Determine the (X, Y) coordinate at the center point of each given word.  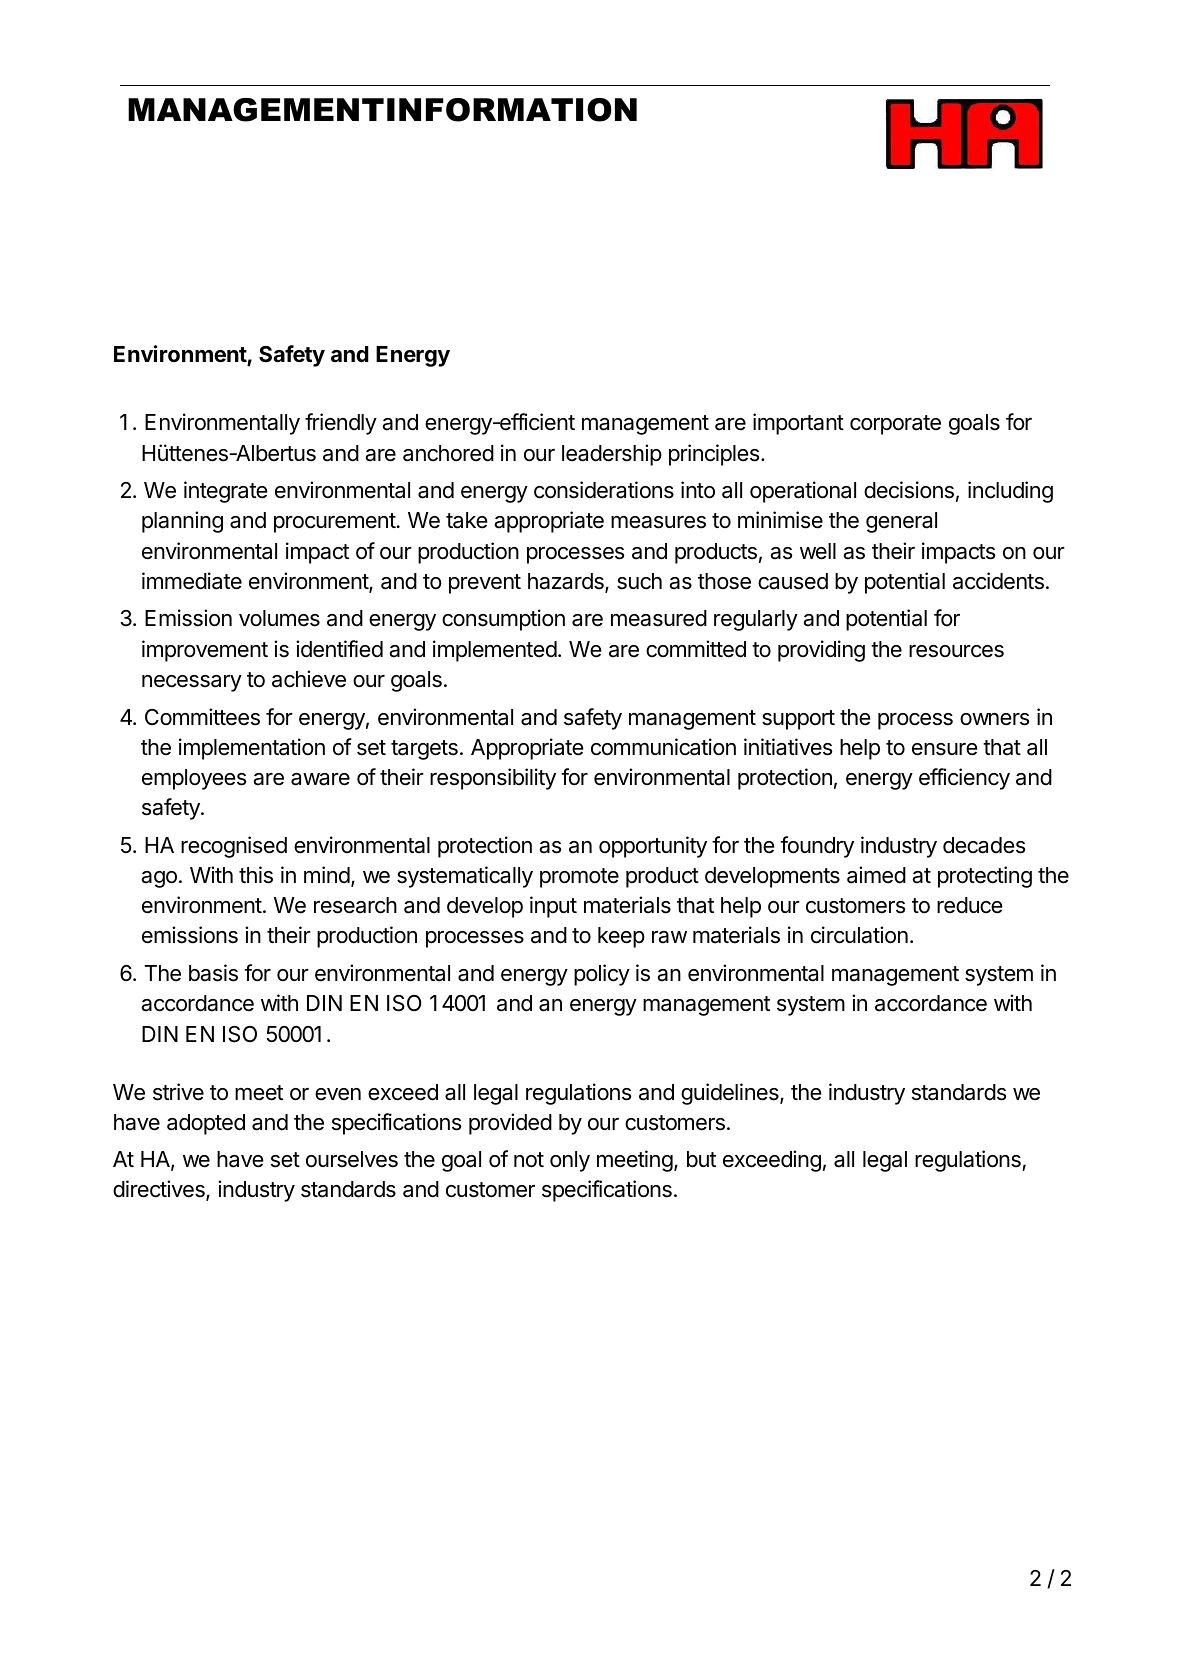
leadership (612, 455)
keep (621, 937)
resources (956, 651)
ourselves (352, 1159)
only (570, 1161)
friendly (341, 424)
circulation (859, 935)
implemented (495, 651)
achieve (309, 679)
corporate (895, 425)
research (355, 905)
